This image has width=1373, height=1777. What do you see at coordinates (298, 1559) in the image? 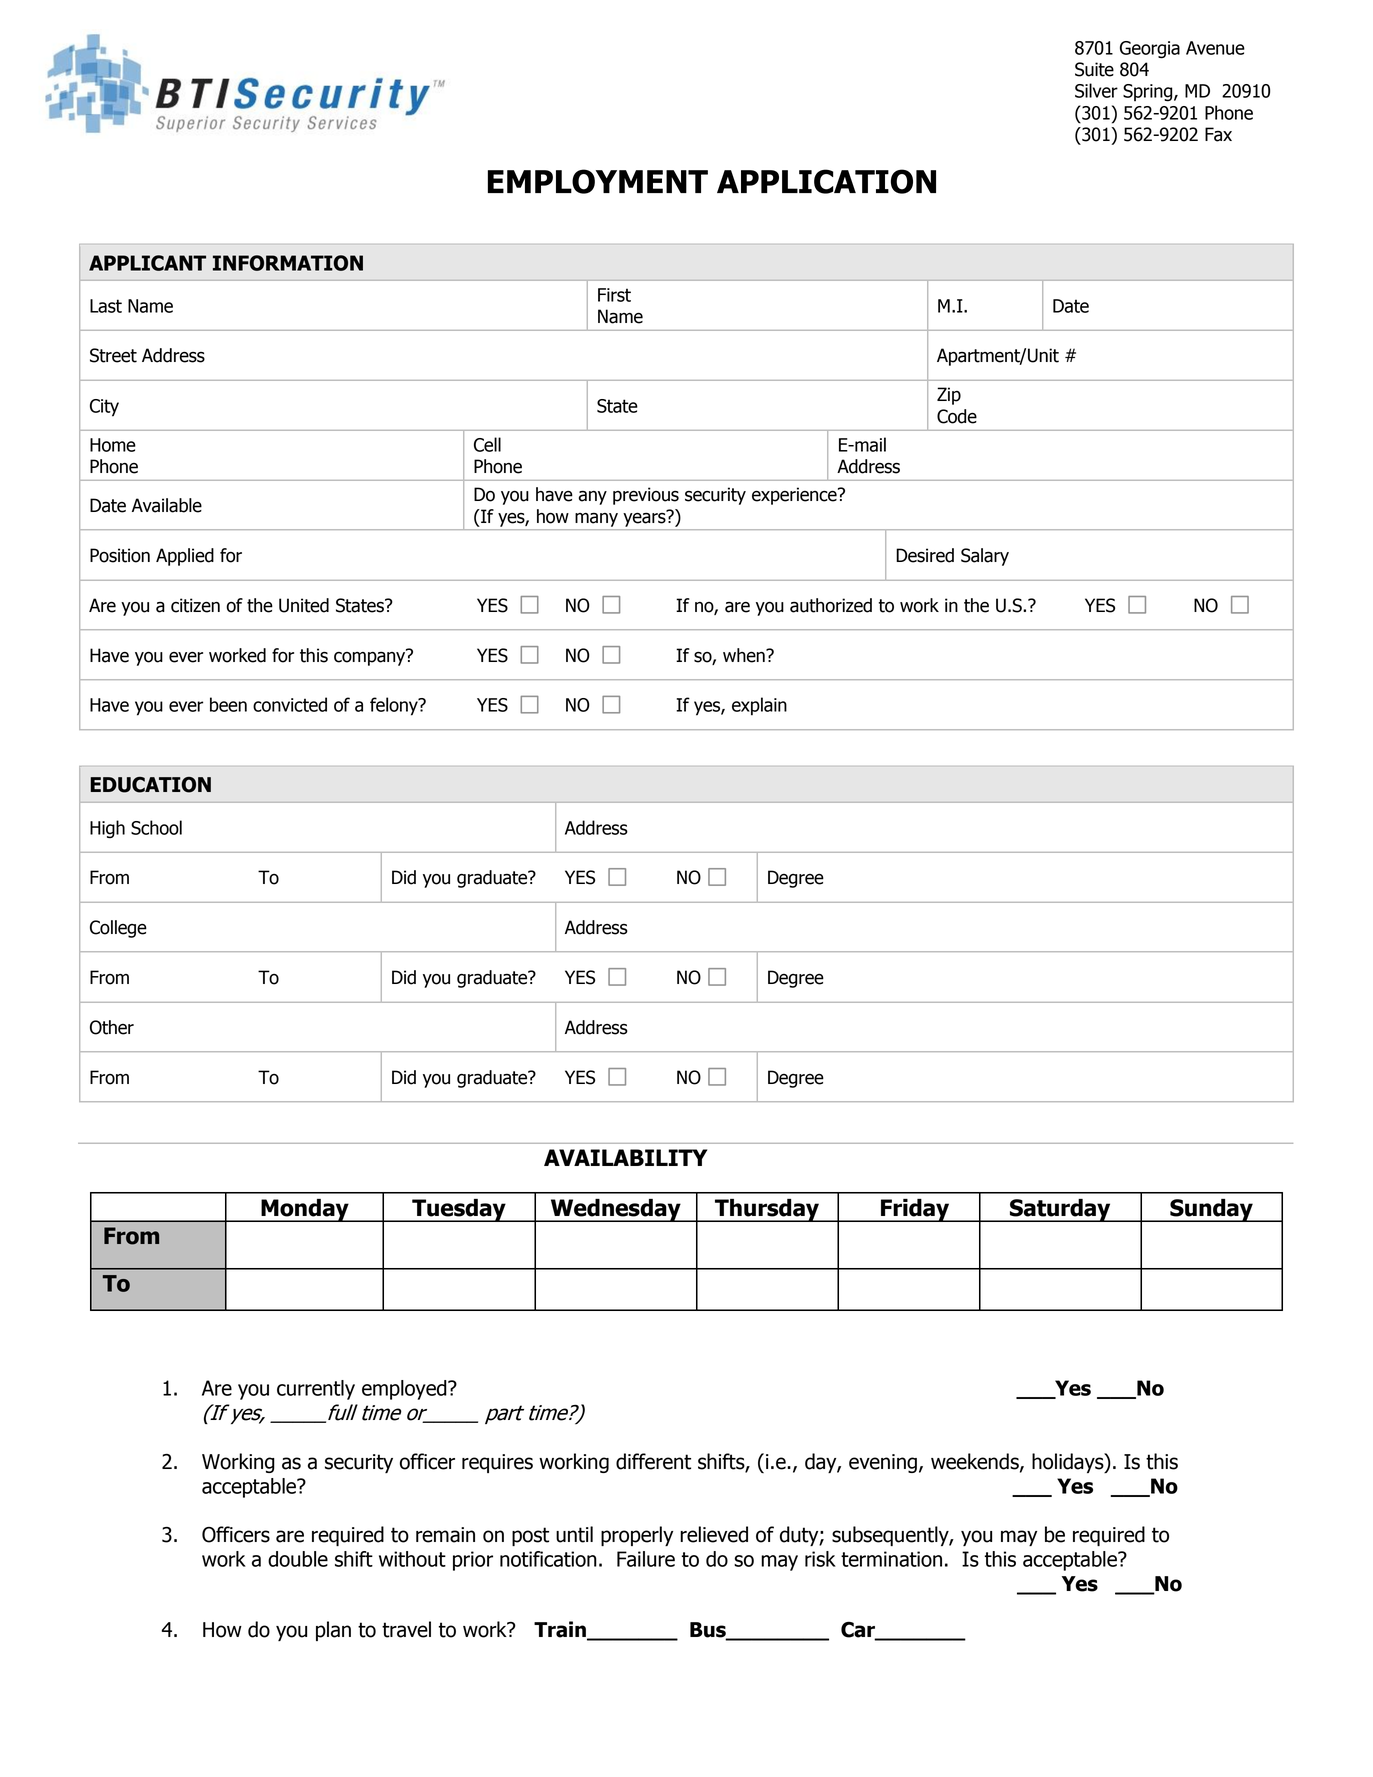
I see `double` at bounding box center [298, 1559].
